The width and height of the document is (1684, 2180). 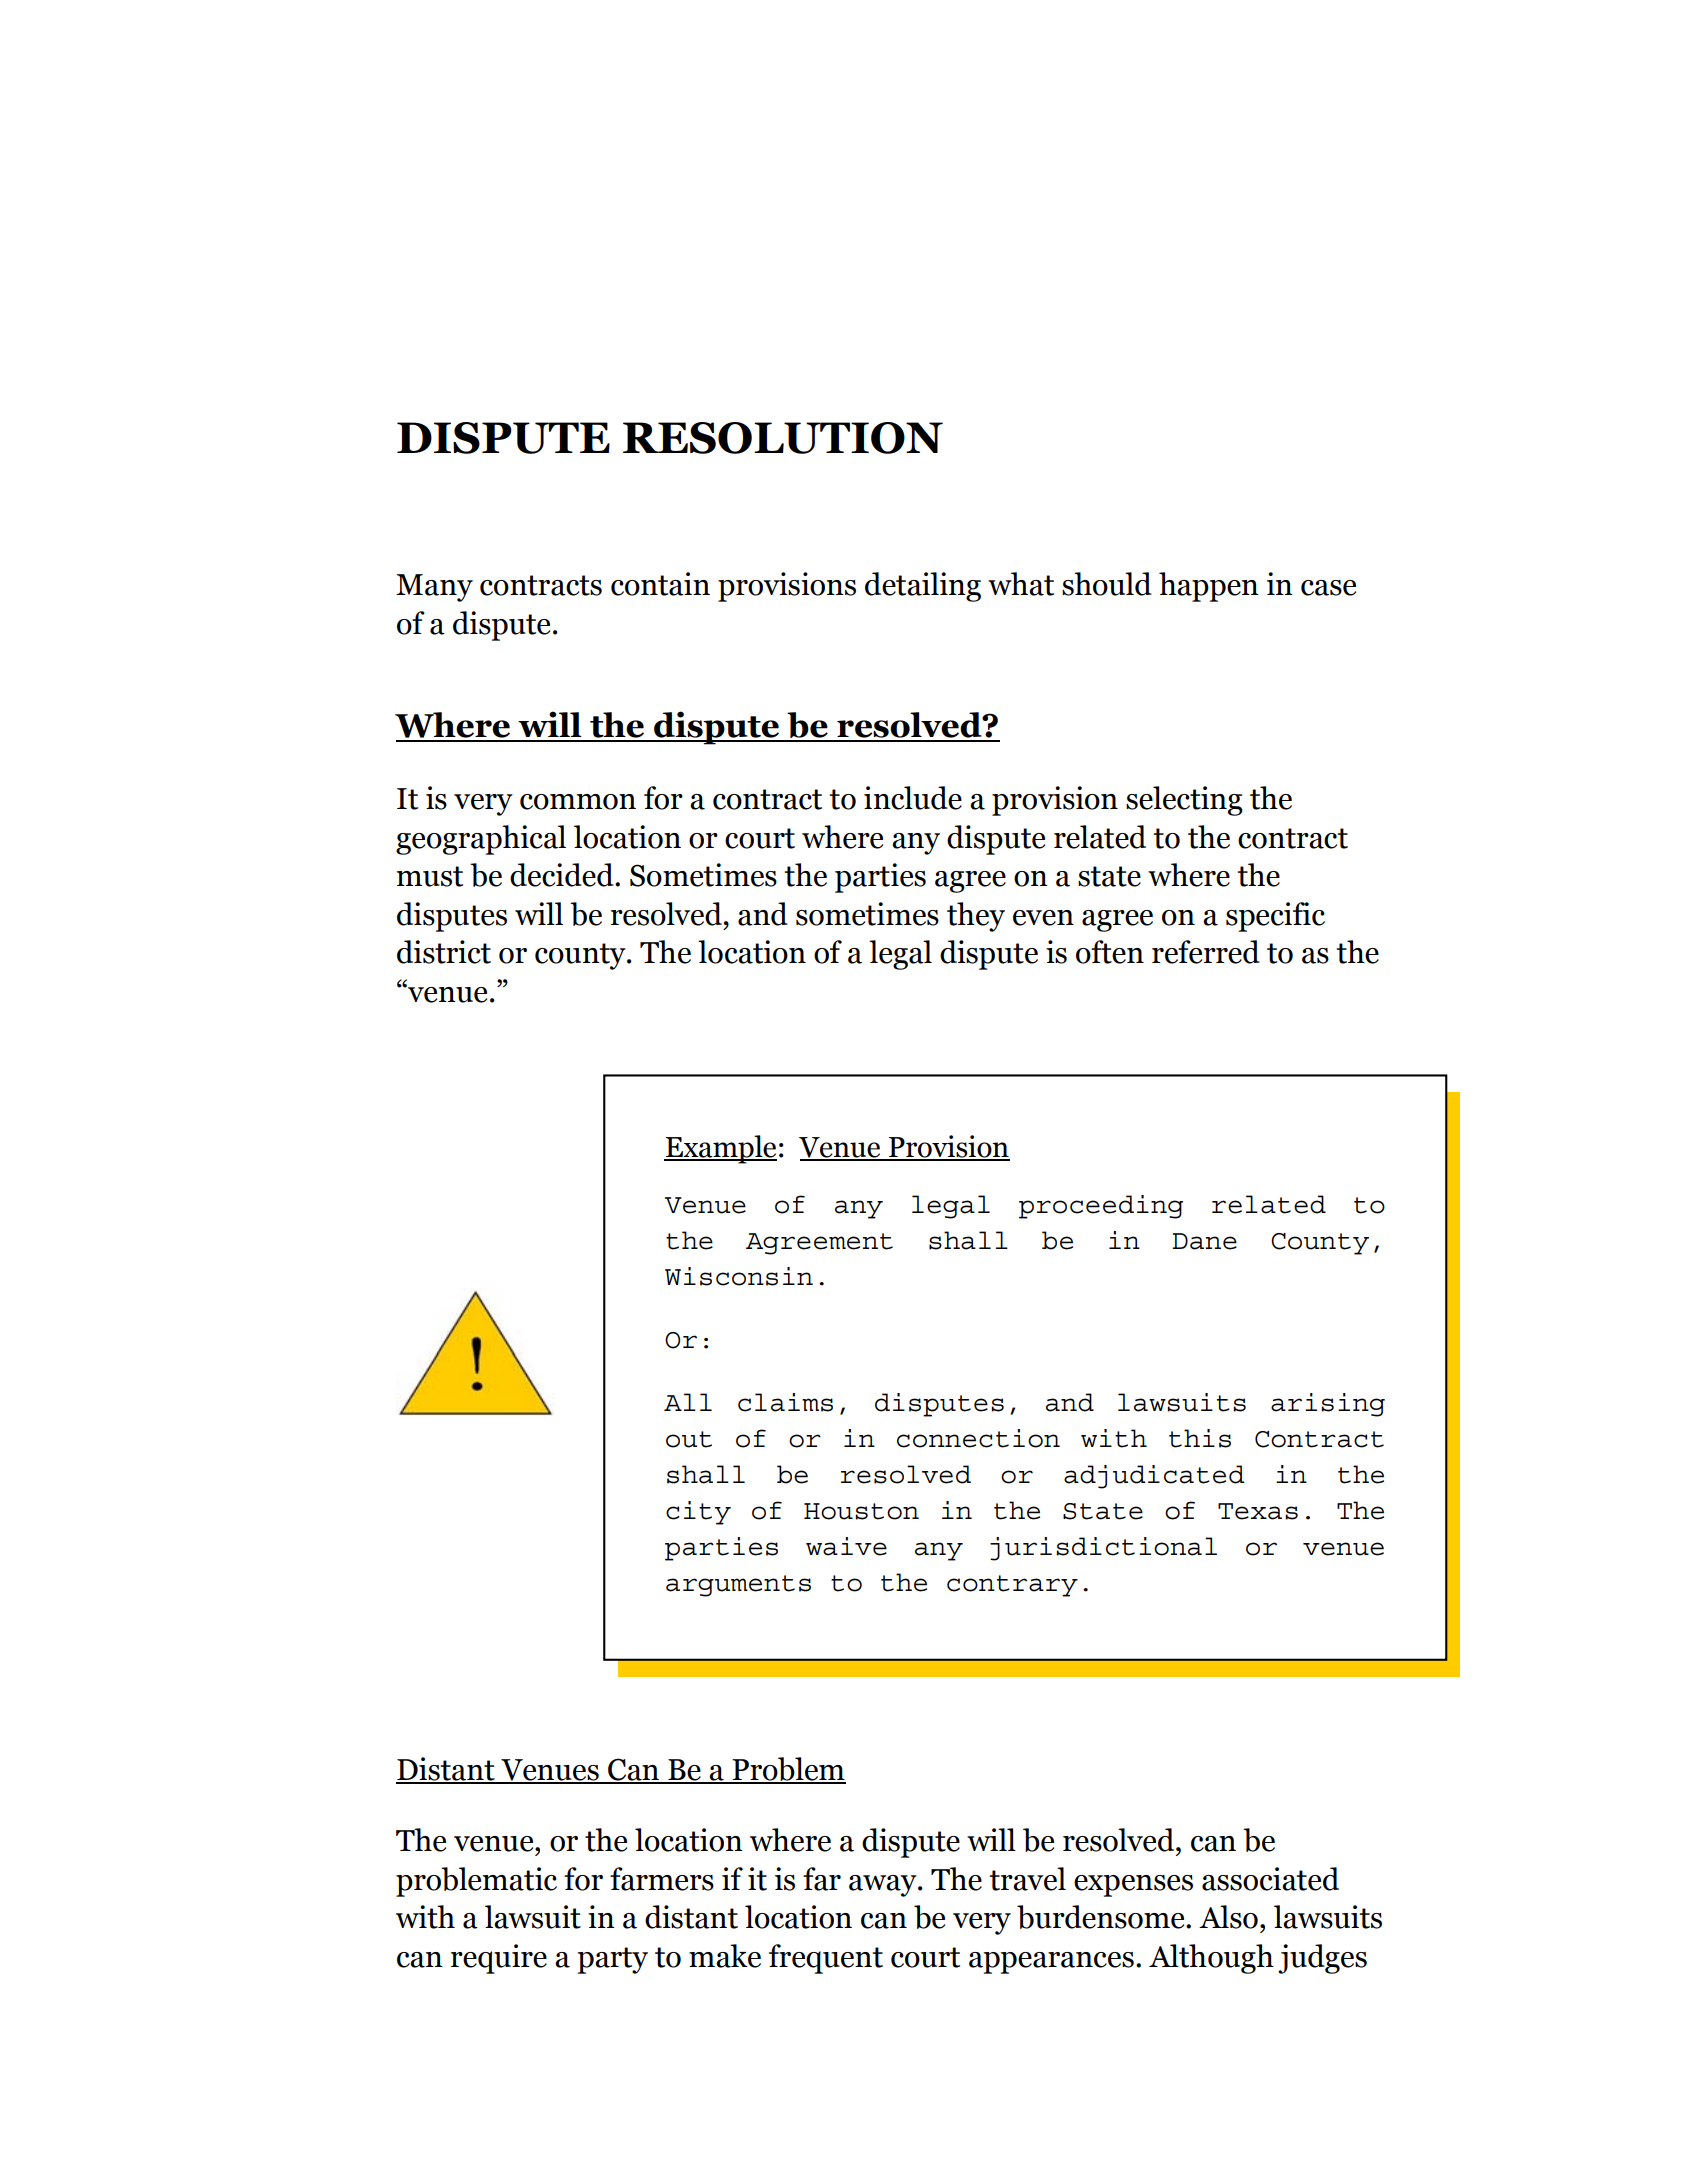 What do you see at coordinates (689, 1439) in the document?
I see `out` at bounding box center [689, 1439].
